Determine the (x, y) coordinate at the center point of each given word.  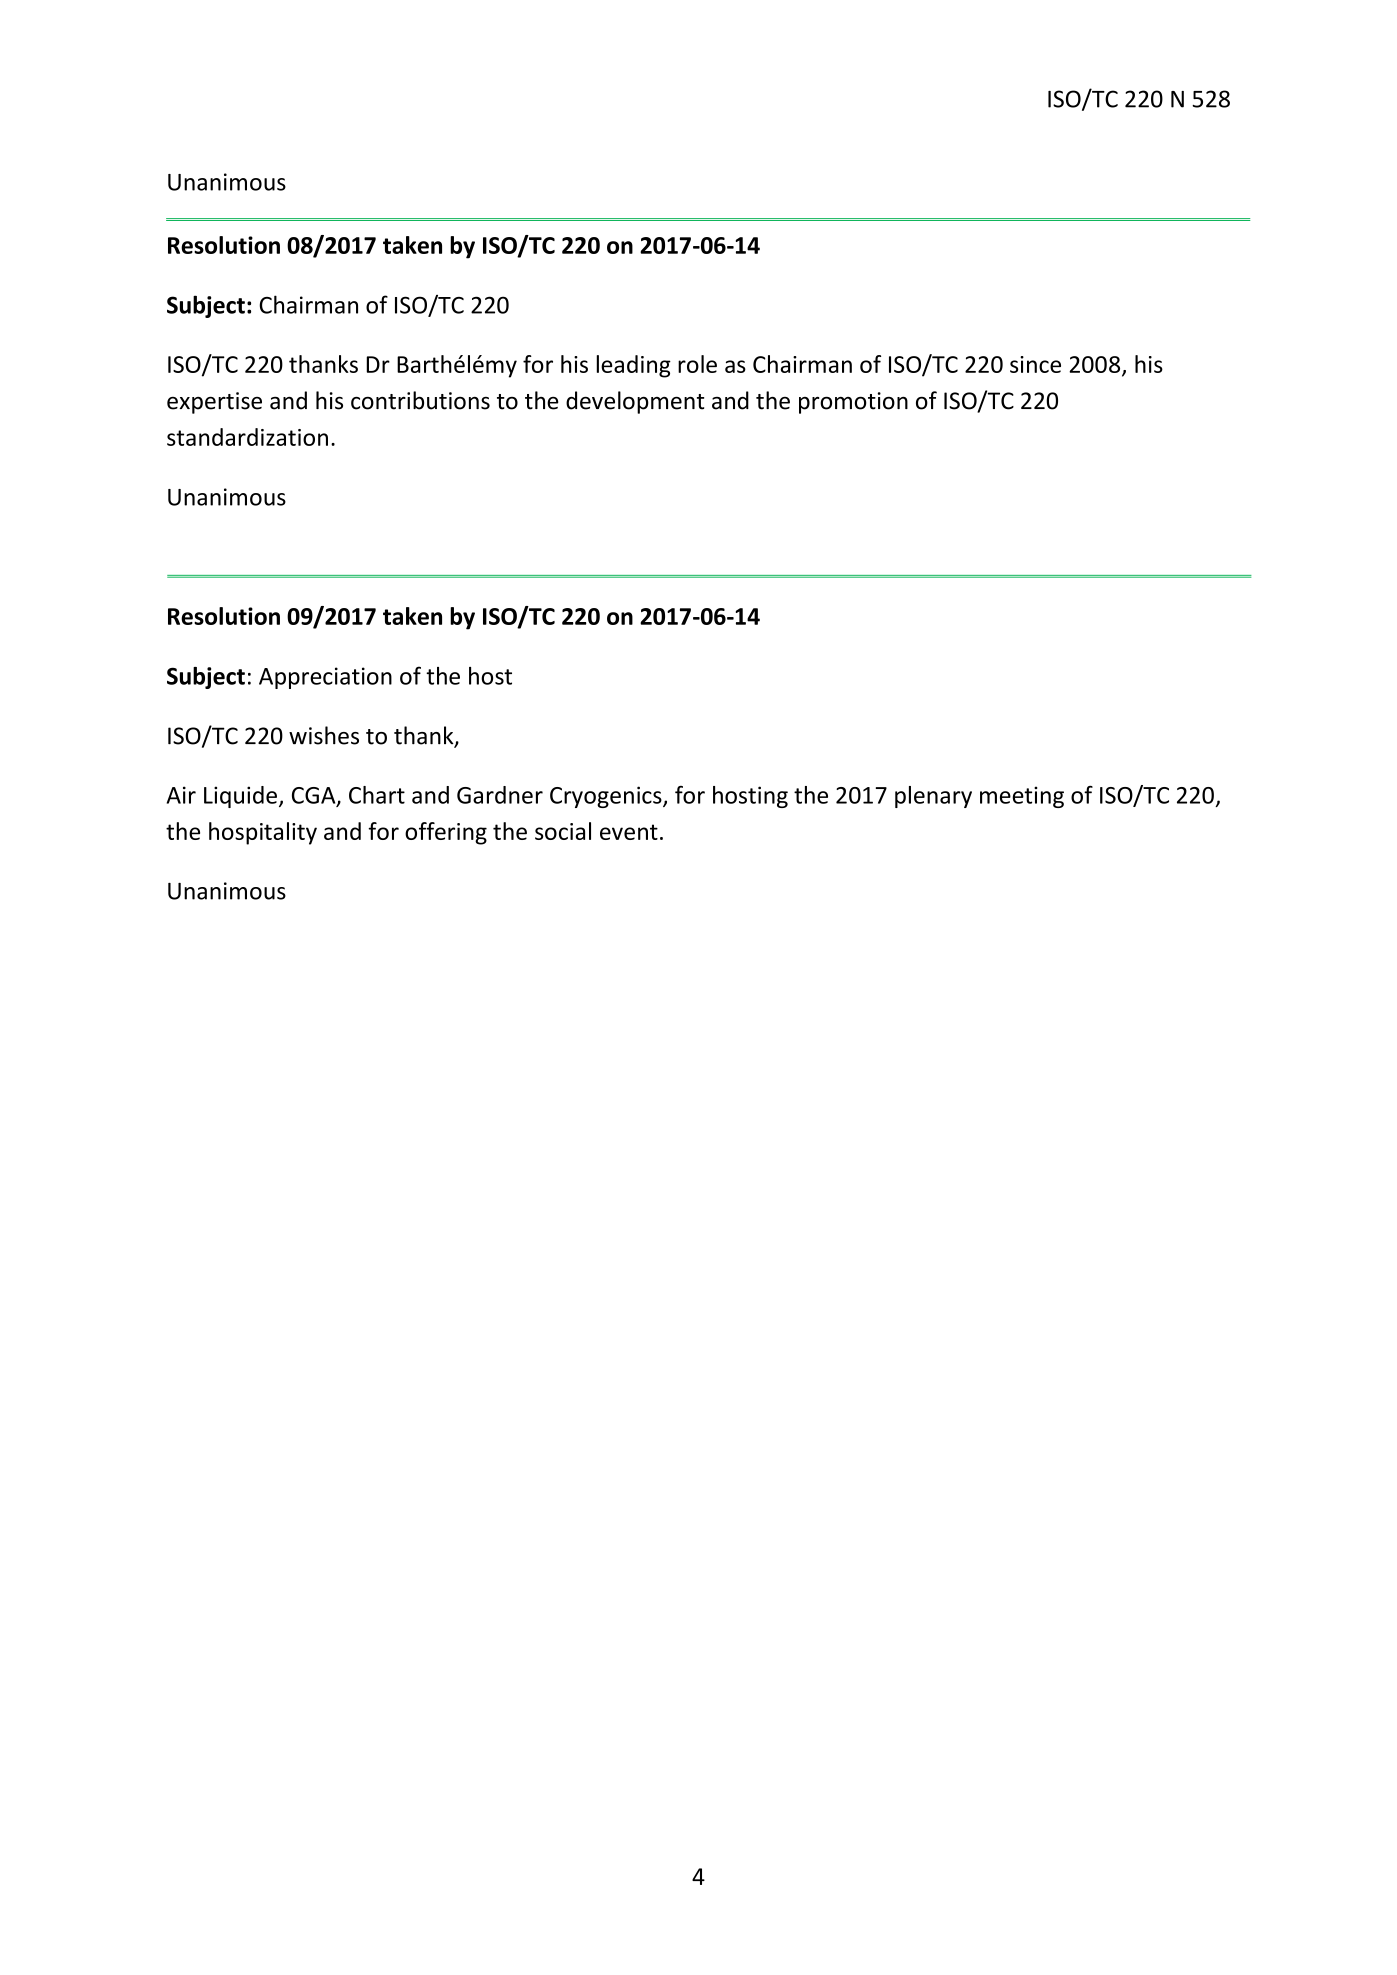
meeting (1022, 797)
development (635, 402)
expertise (214, 403)
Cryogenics (607, 797)
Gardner (500, 795)
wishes (324, 735)
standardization (247, 437)
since (1035, 364)
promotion (853, 403)
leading (633, 366)
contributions (420, 400)
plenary (933, 797)
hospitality (263, 833)
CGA (315, 796)
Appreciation (325, 678)
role (697, 364)
